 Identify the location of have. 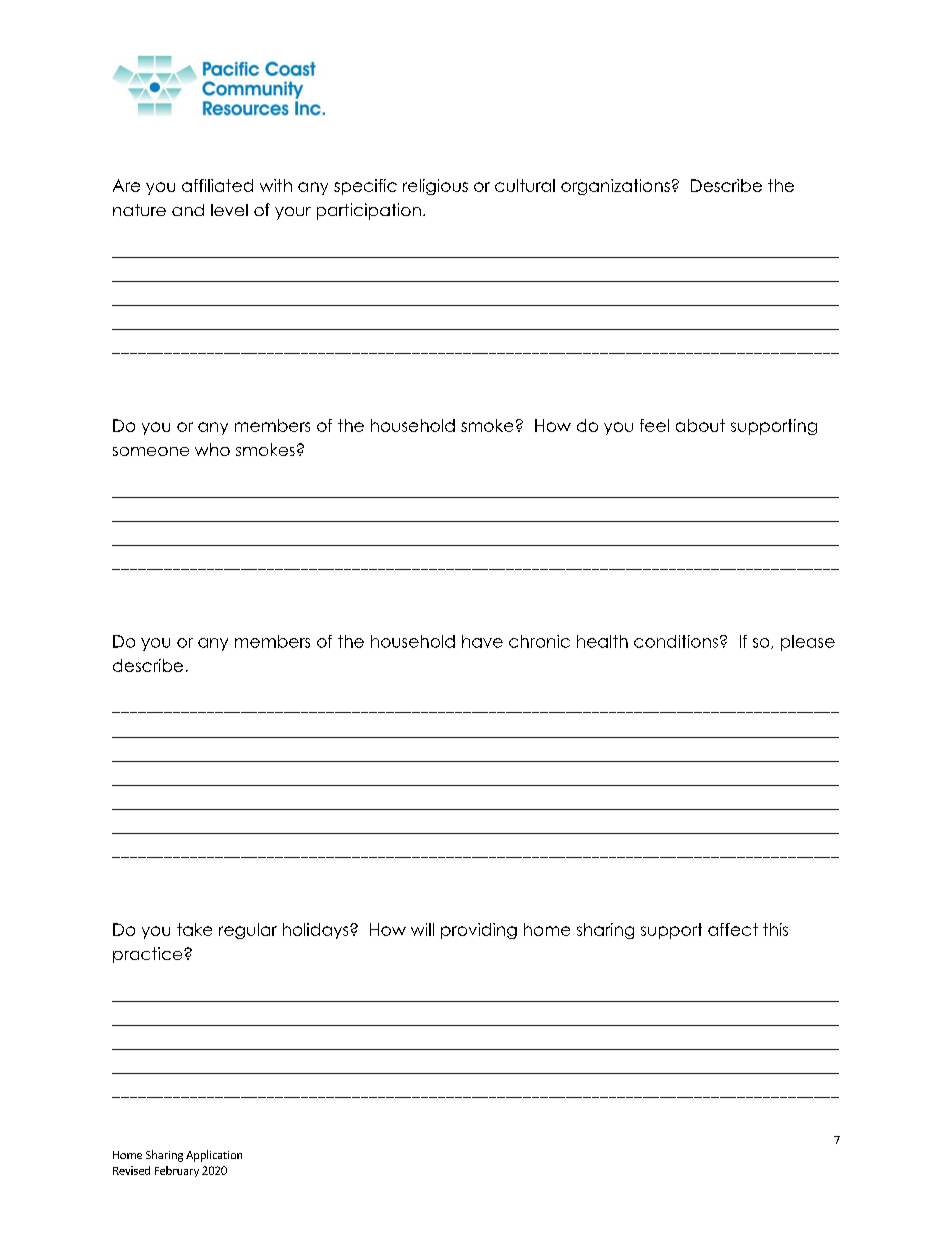
(482, 641).
